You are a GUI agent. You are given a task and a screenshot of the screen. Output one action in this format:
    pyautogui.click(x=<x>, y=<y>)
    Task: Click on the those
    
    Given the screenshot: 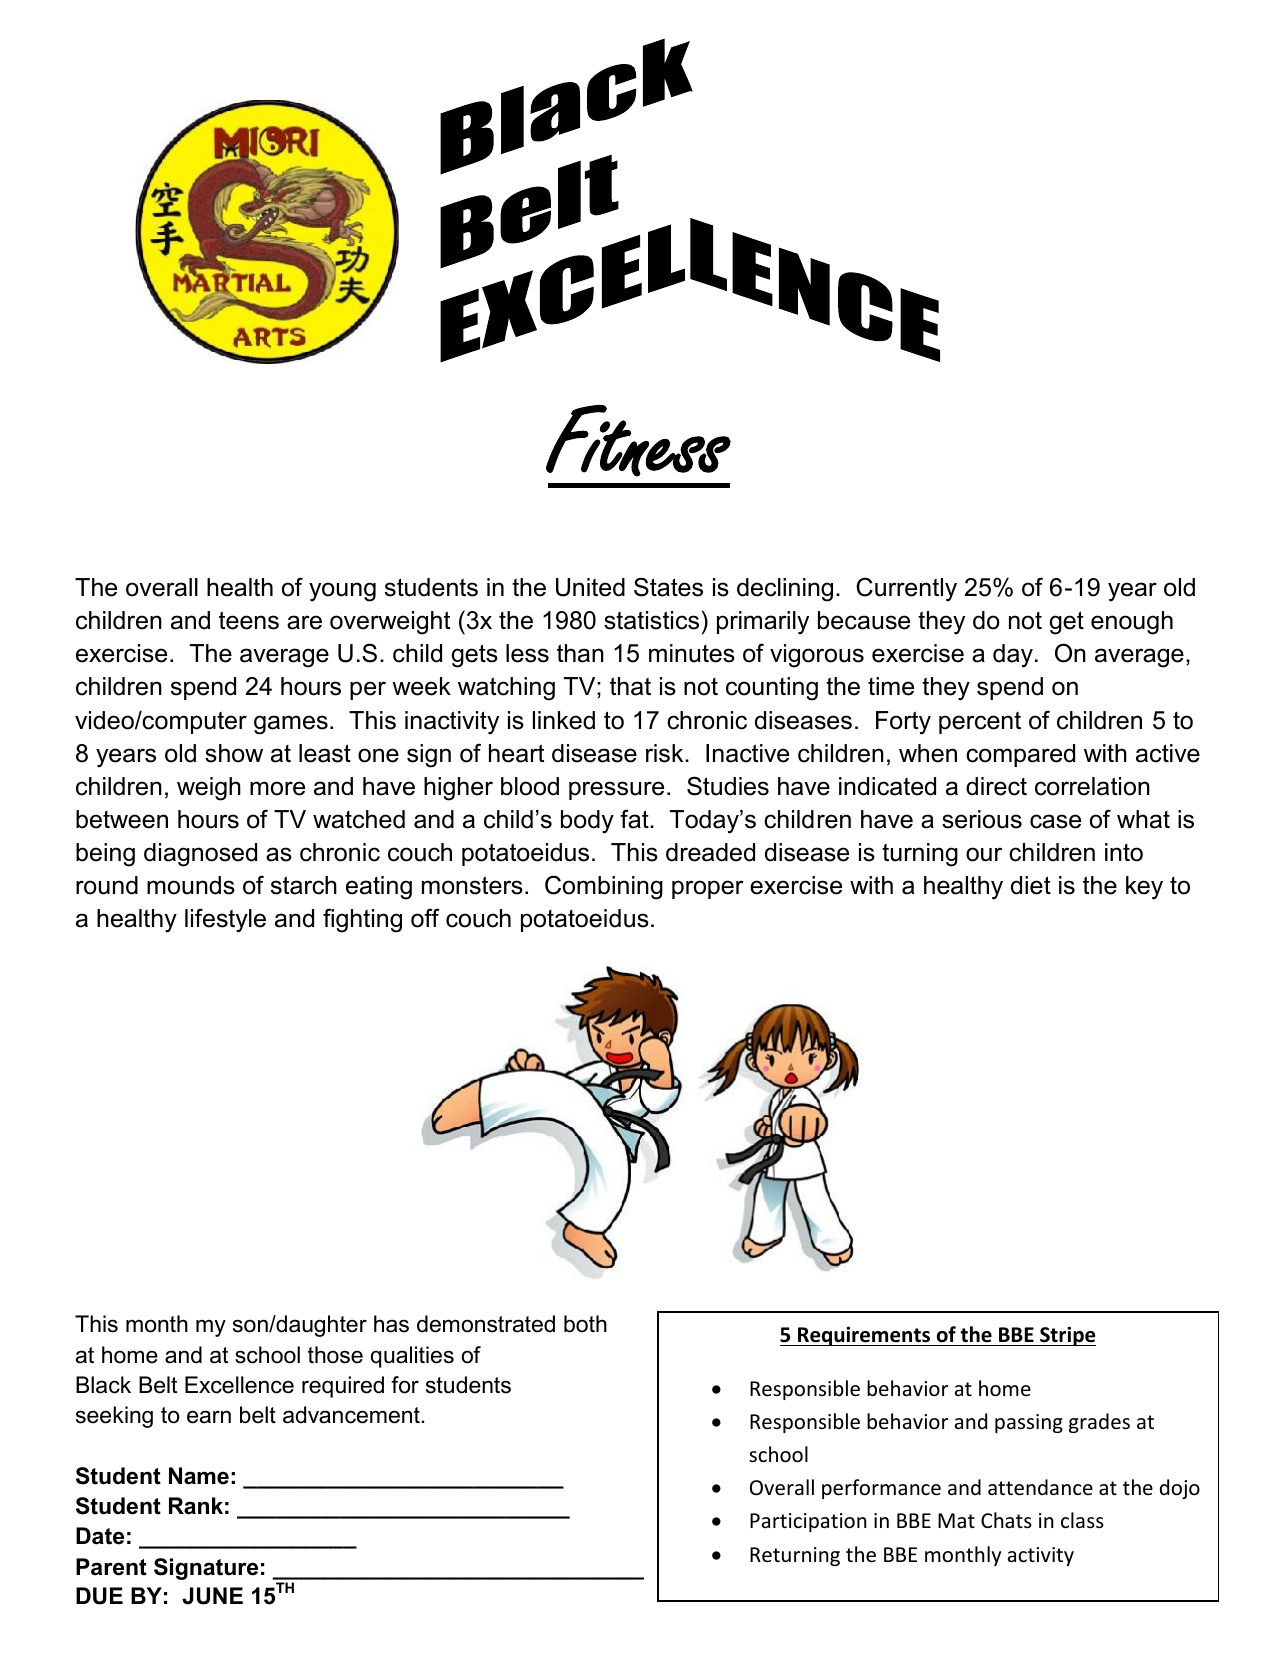 What is the action you would take?
    pyautogui.click(x=335, y=1355)
